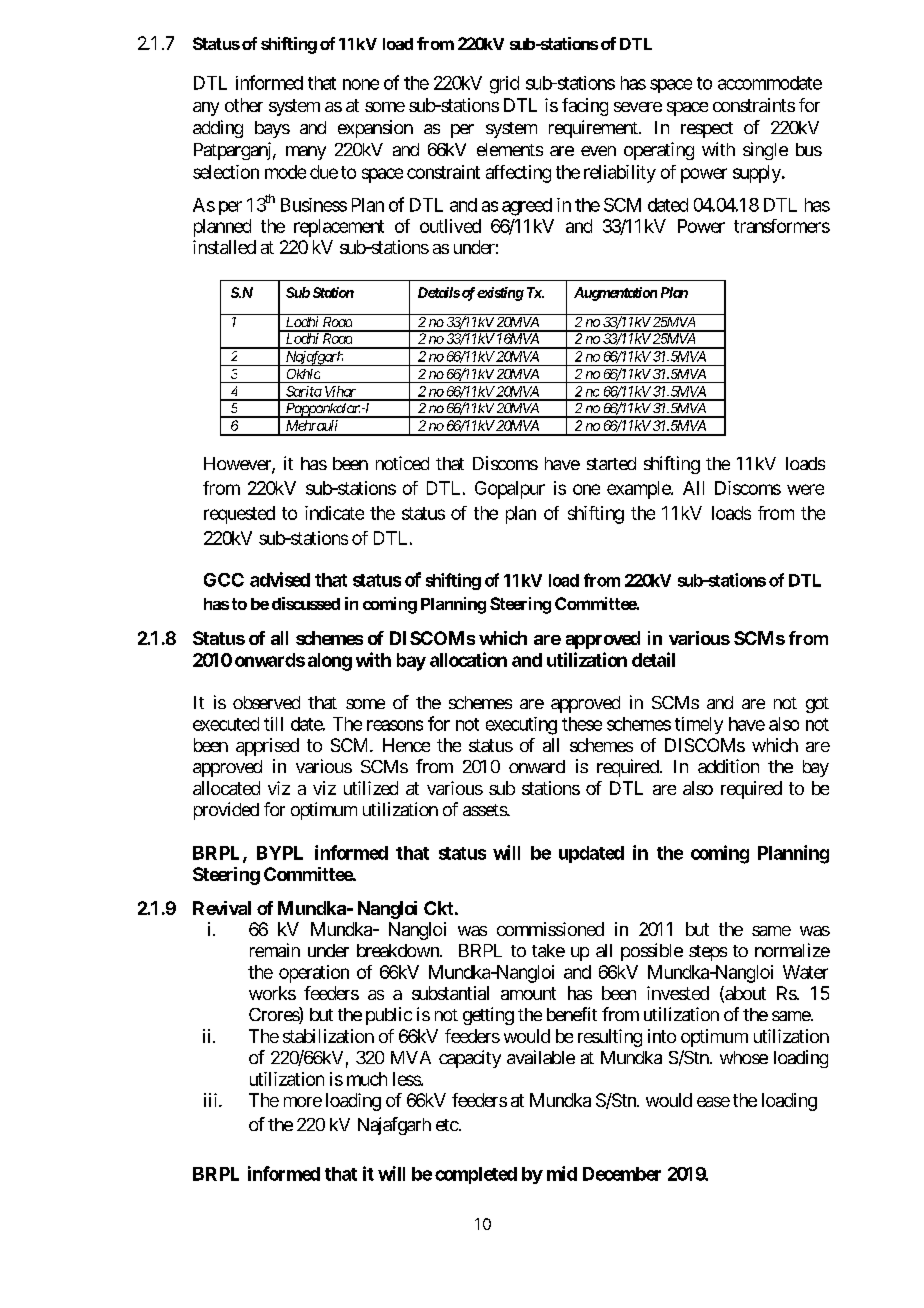 The height and width of the image is (1308, 924). Describe the element at coordinates (306, 603) in the image. I see `discussed` at that location.
